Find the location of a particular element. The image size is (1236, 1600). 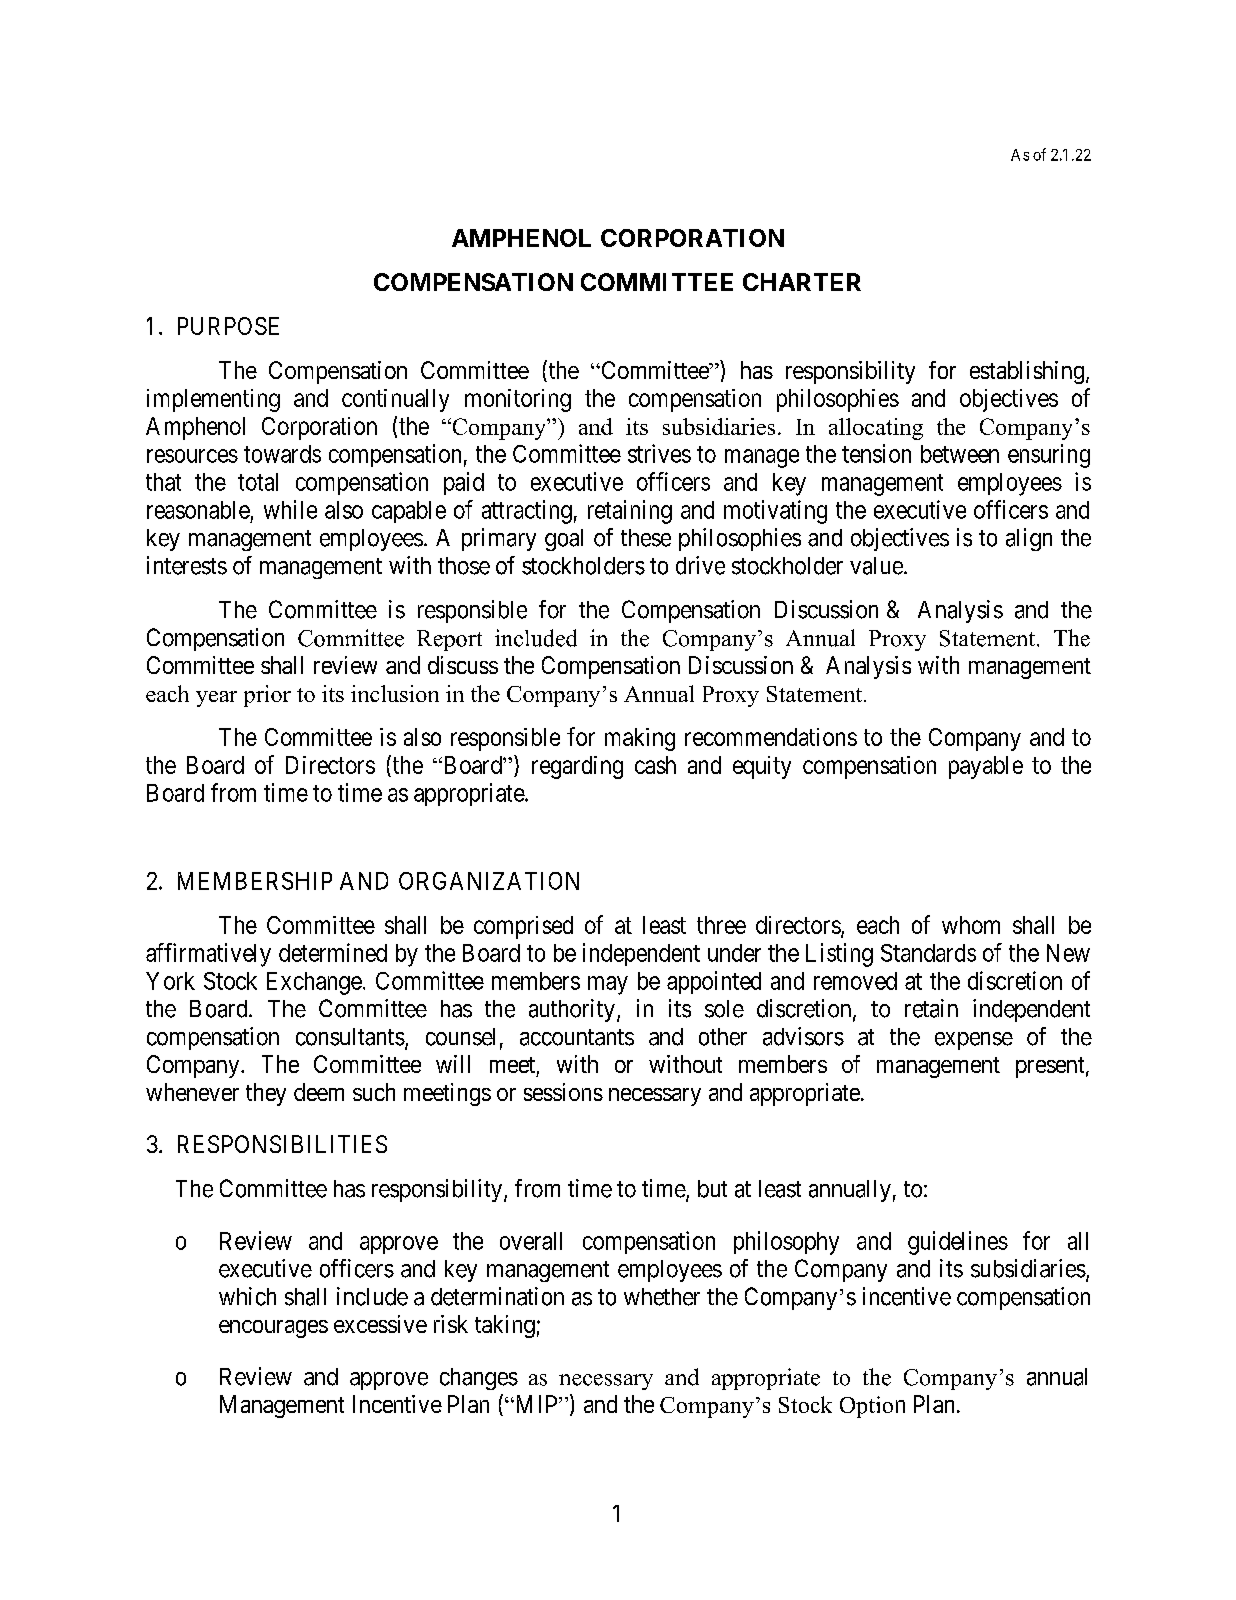

which is located at coordinates (247, 1296).
